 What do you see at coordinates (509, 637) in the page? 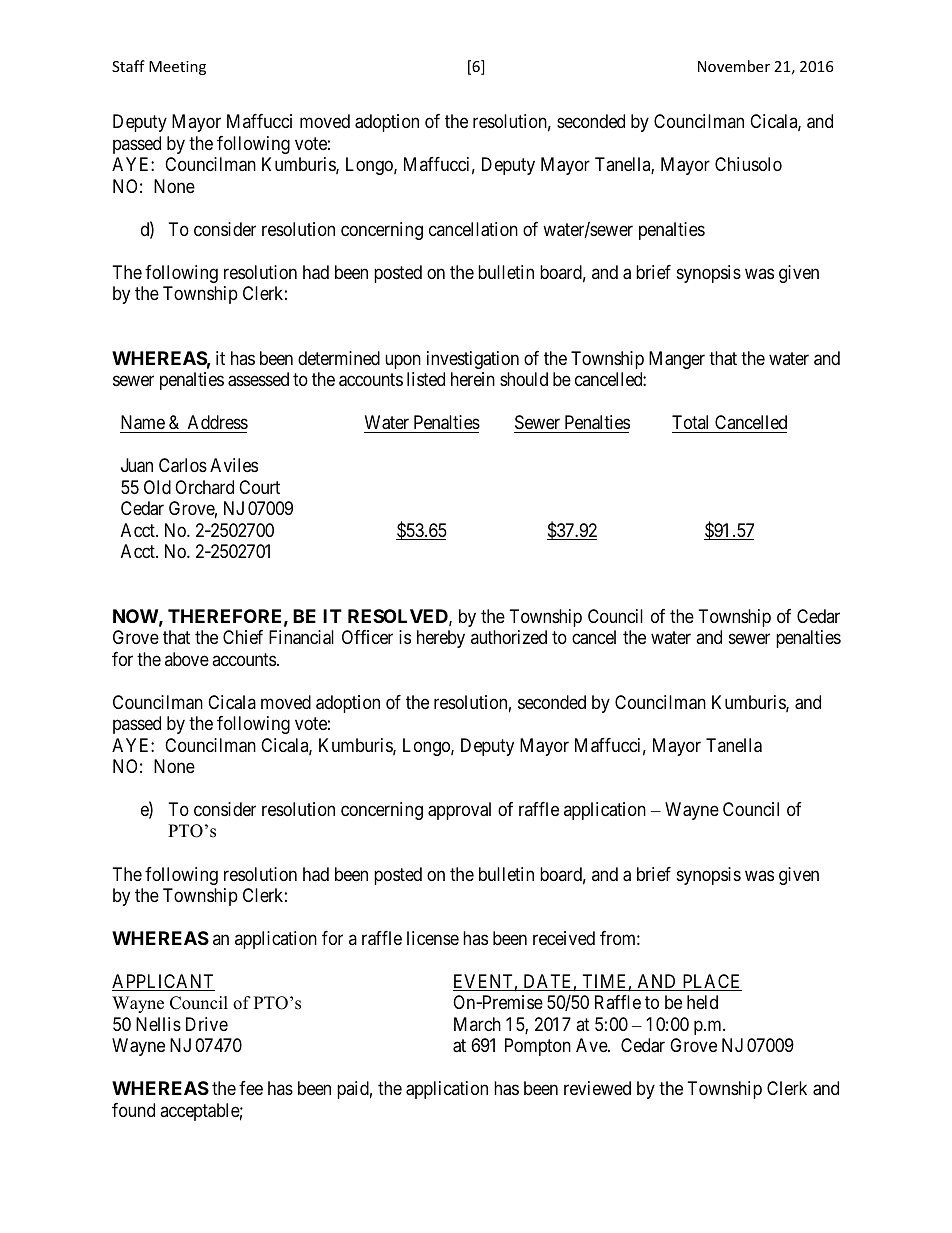
I see `authorized` at bounding box center [509, 637].
